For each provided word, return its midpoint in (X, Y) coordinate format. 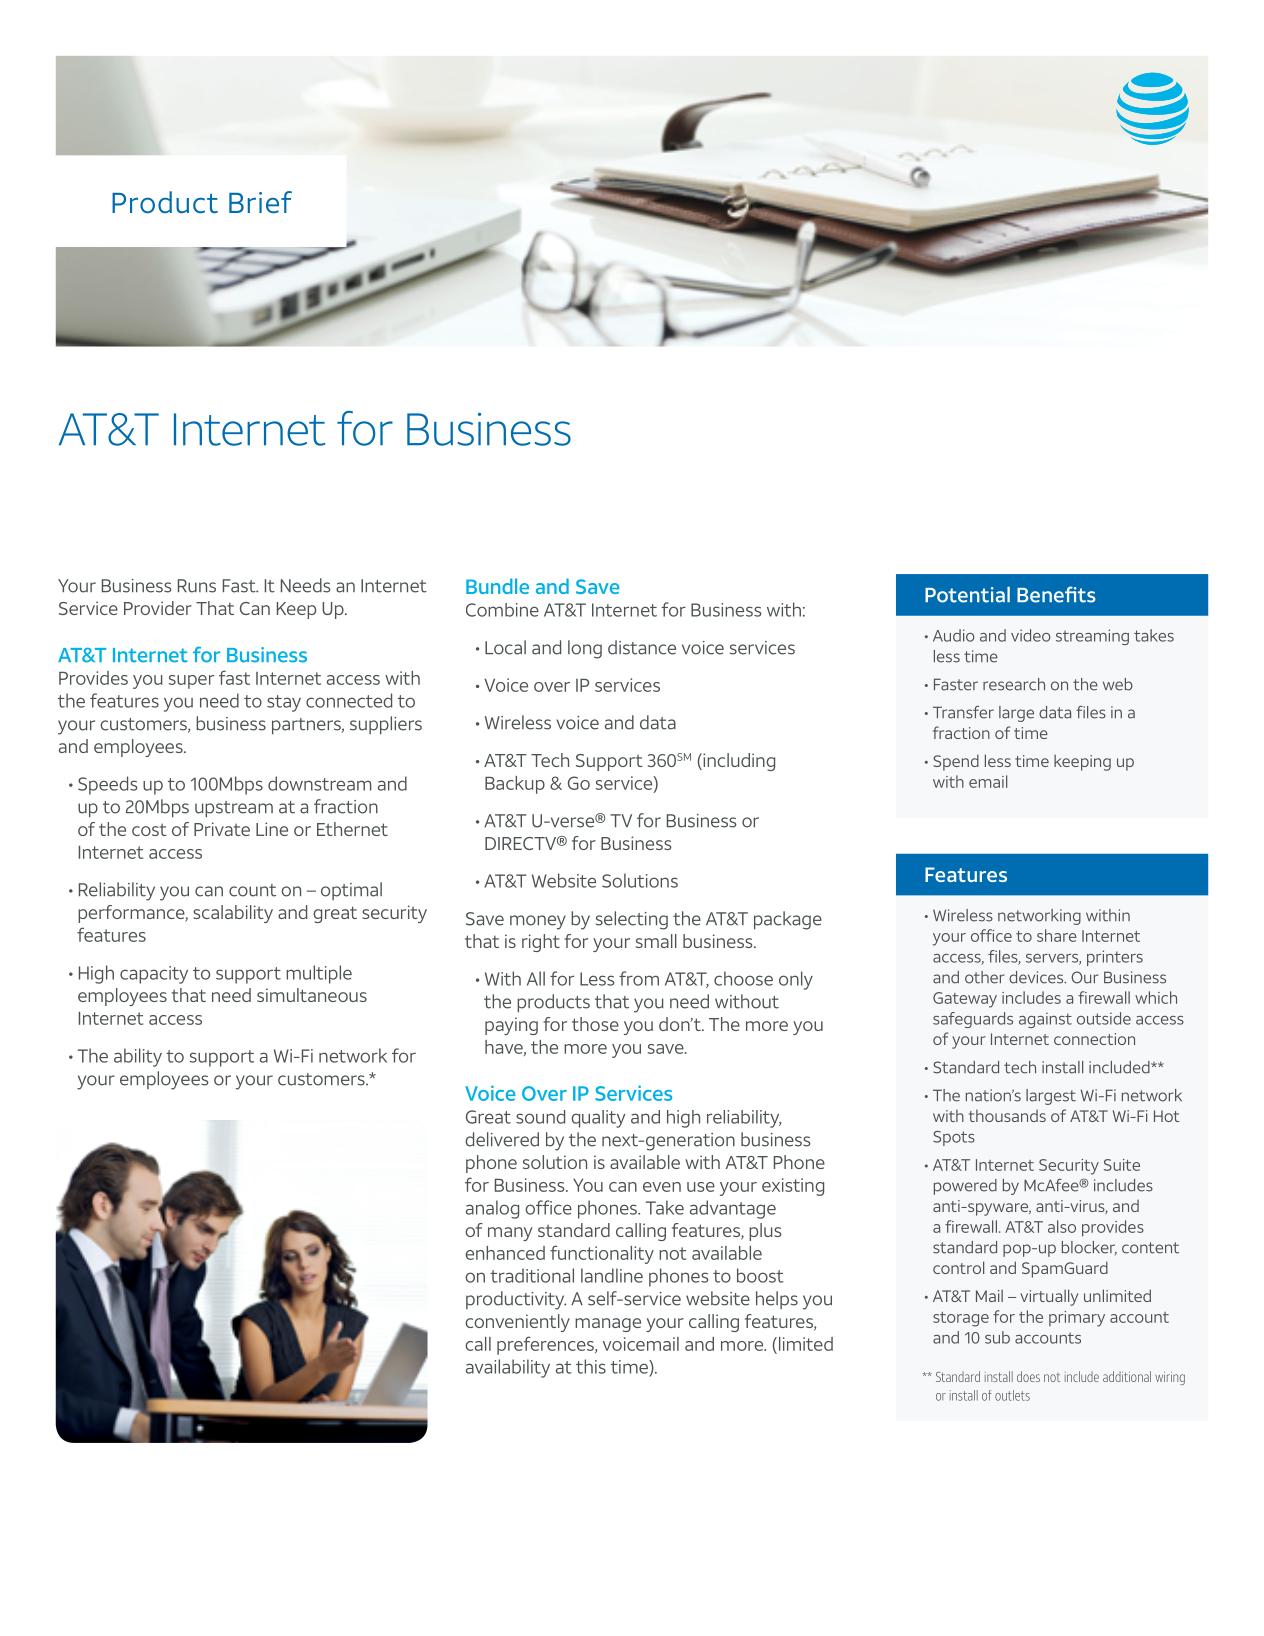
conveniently (517, 1323)
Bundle (497, 586)
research (1014, 684)
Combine (502, 610)
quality (598, 1119)
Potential (967, 595)
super (191, 682)
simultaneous (312, 995)
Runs (197, 586)
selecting (632, 920)
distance (642, 647)
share (1057, 935)
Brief (260, 202)
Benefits (1056, 594)
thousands (1007, 1116)
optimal (351, 891)
